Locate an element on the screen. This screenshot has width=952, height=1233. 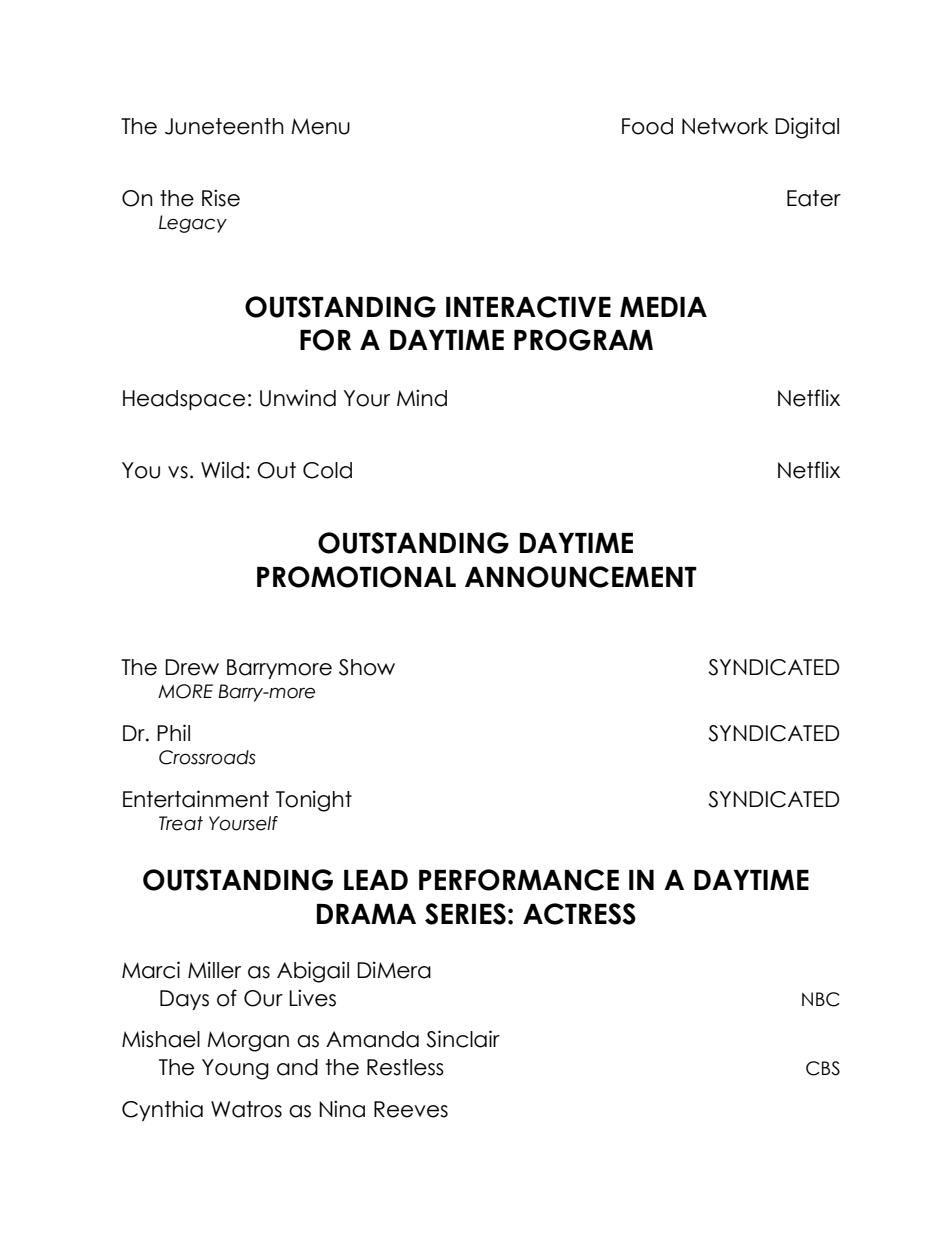
Mind is located at coordinates (422, 398).
